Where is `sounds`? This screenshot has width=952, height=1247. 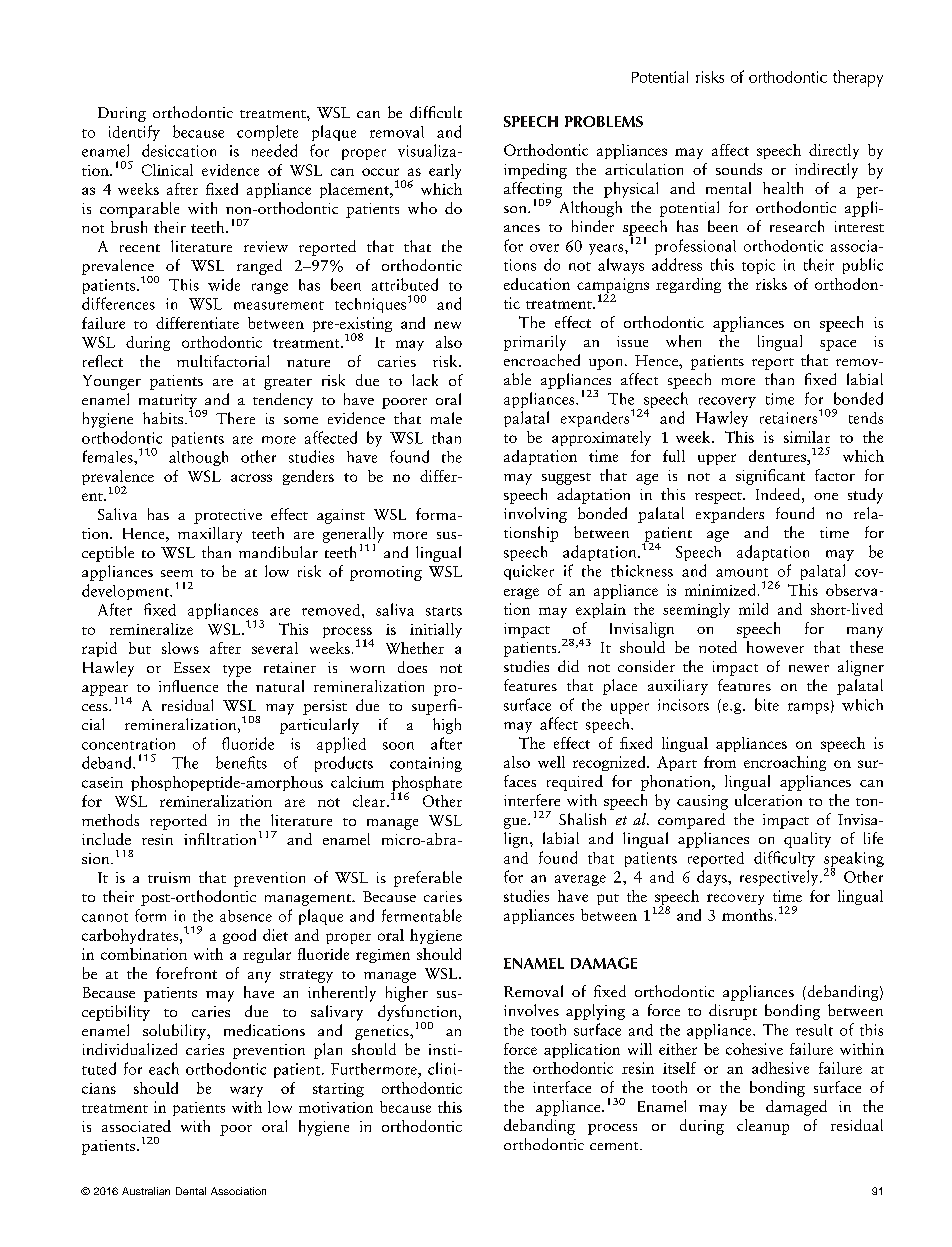 sounds is located at coordinates (739, 169).
